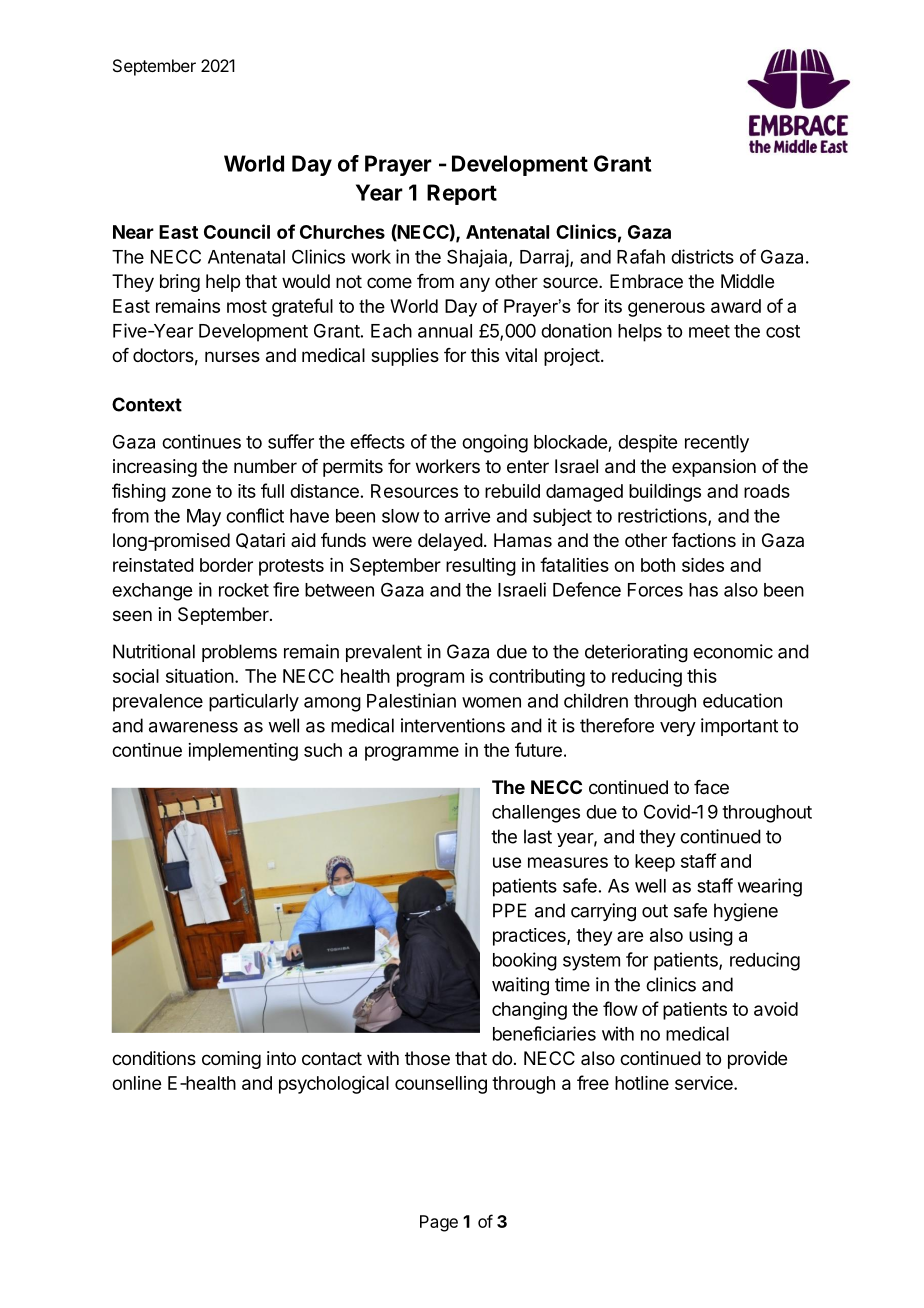 The width and height of the image is (924, 1308). What do you see at coordinates (462, 194) in the image?
I see `Report` at bounding box center [462, 194].
